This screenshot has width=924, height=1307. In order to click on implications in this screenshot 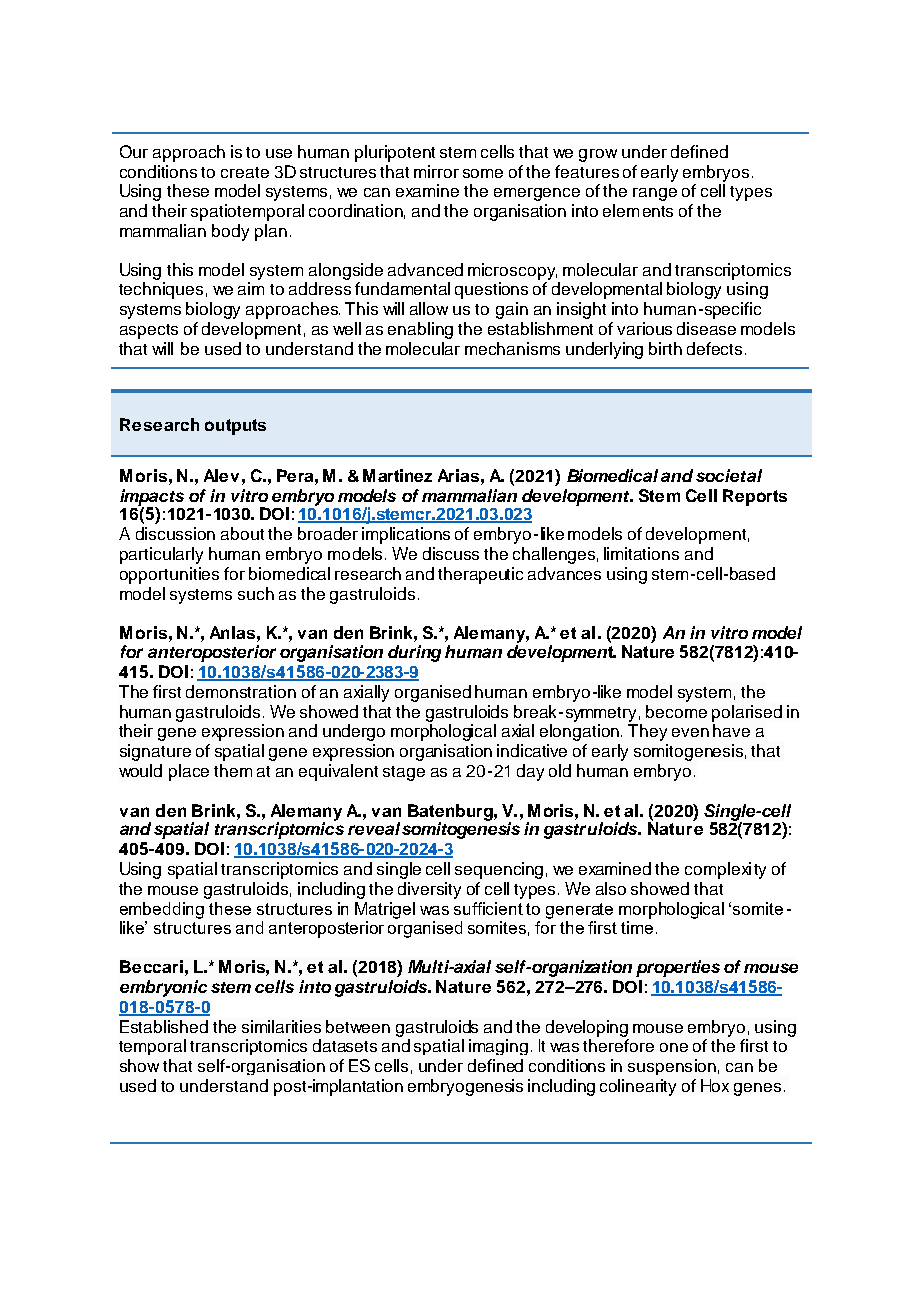, I will do `click(406, 535)`.
